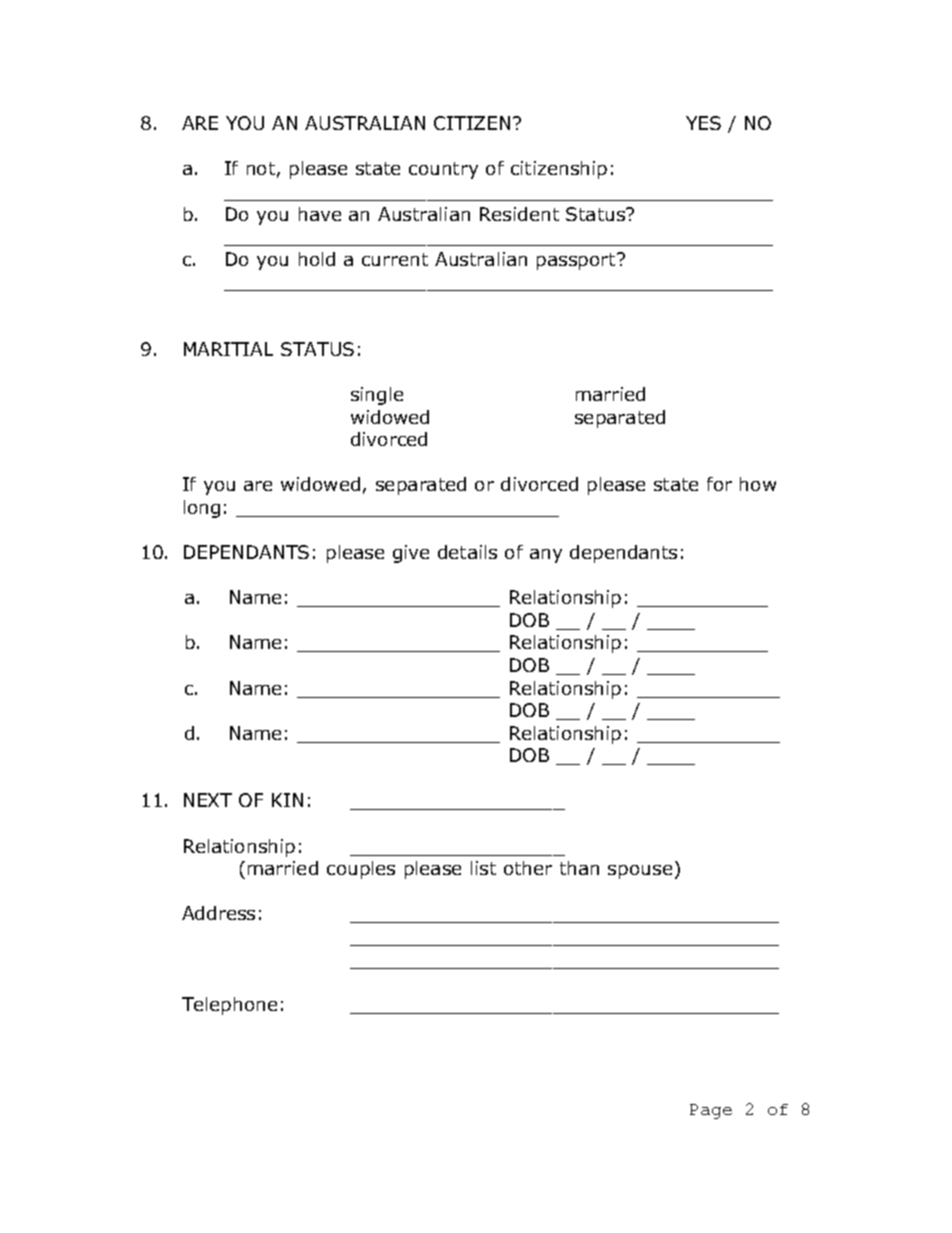 Image resolution: width=952 pixels, height=1233 pixels. What do you see at coordinates (483, 868) in the screenshot?
I see `list` at bounding box center [483, 868].
